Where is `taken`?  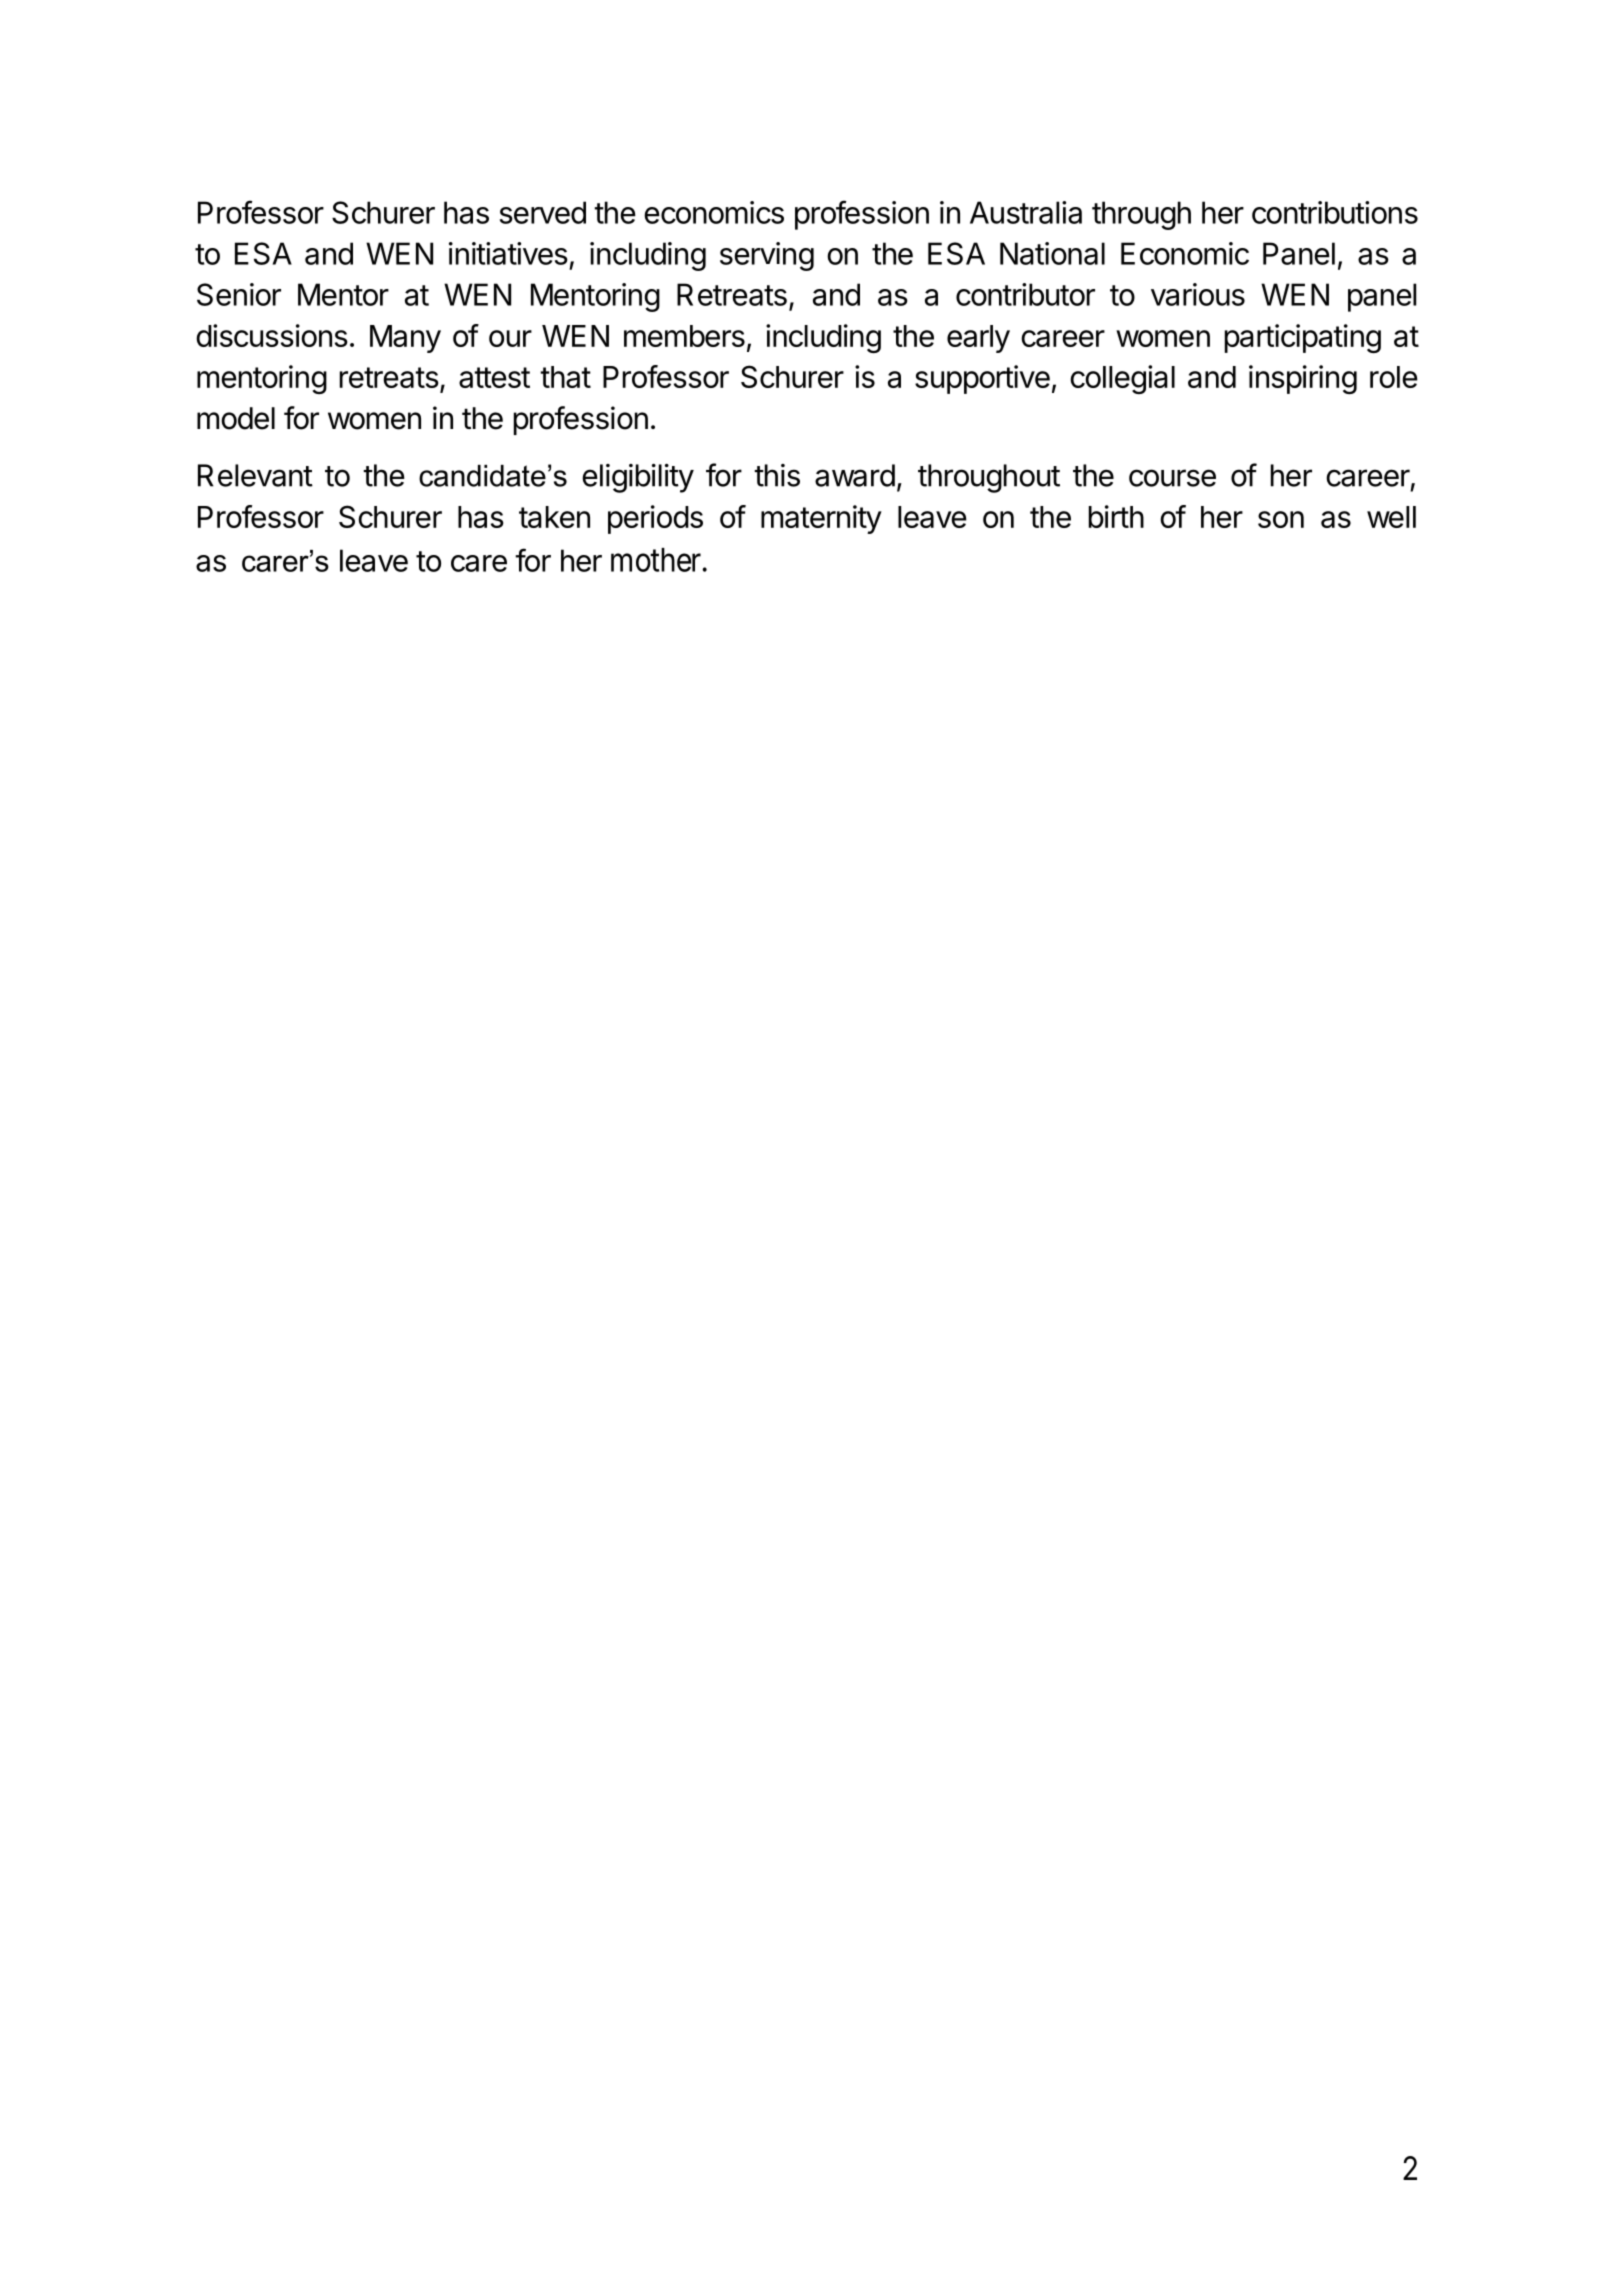
taken is located at coordinates (554, 517).
